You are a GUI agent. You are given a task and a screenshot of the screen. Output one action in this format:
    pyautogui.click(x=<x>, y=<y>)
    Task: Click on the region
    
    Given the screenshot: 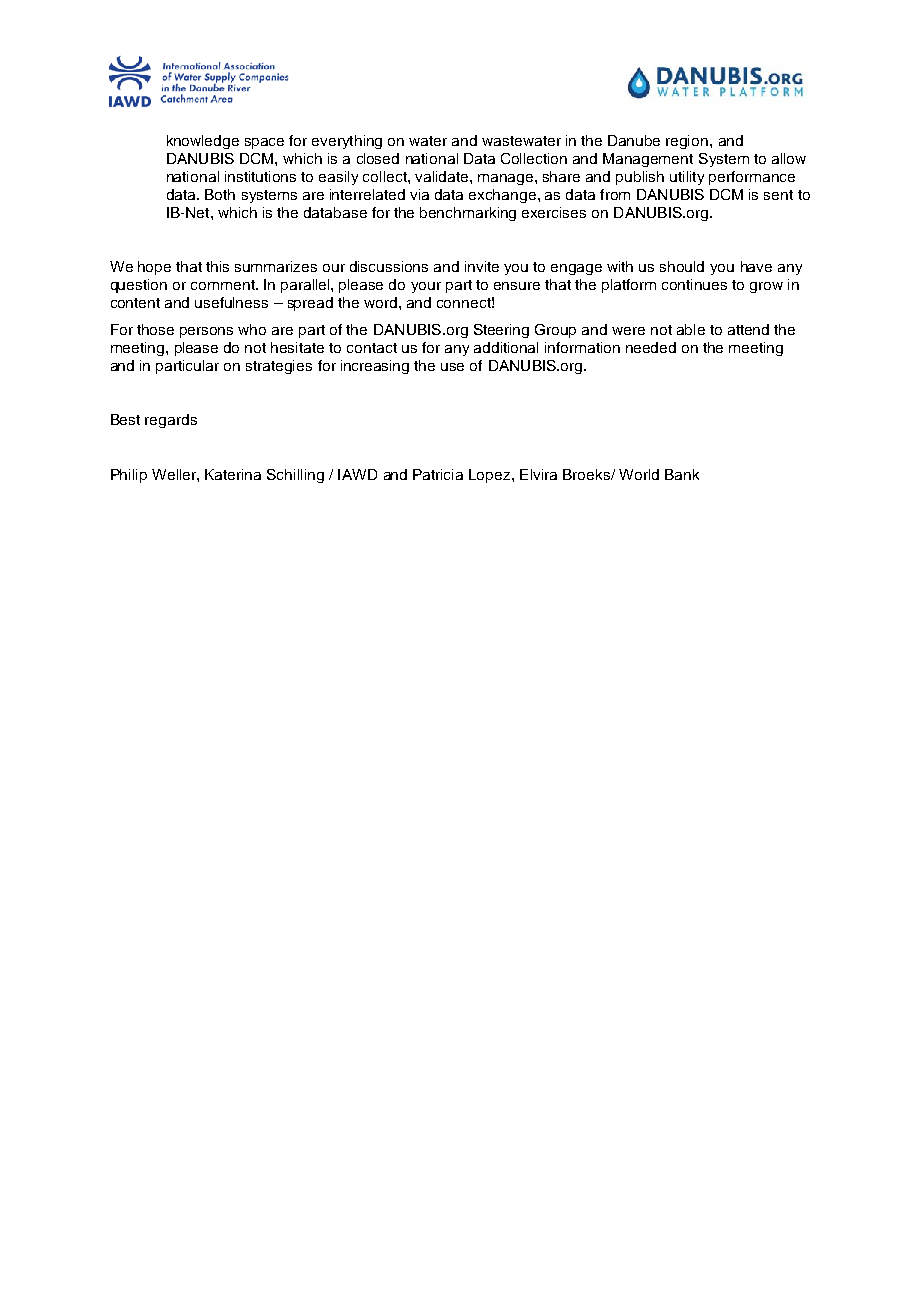 What is the action you would take?
    pyautogui.click(x=688, y=142)
